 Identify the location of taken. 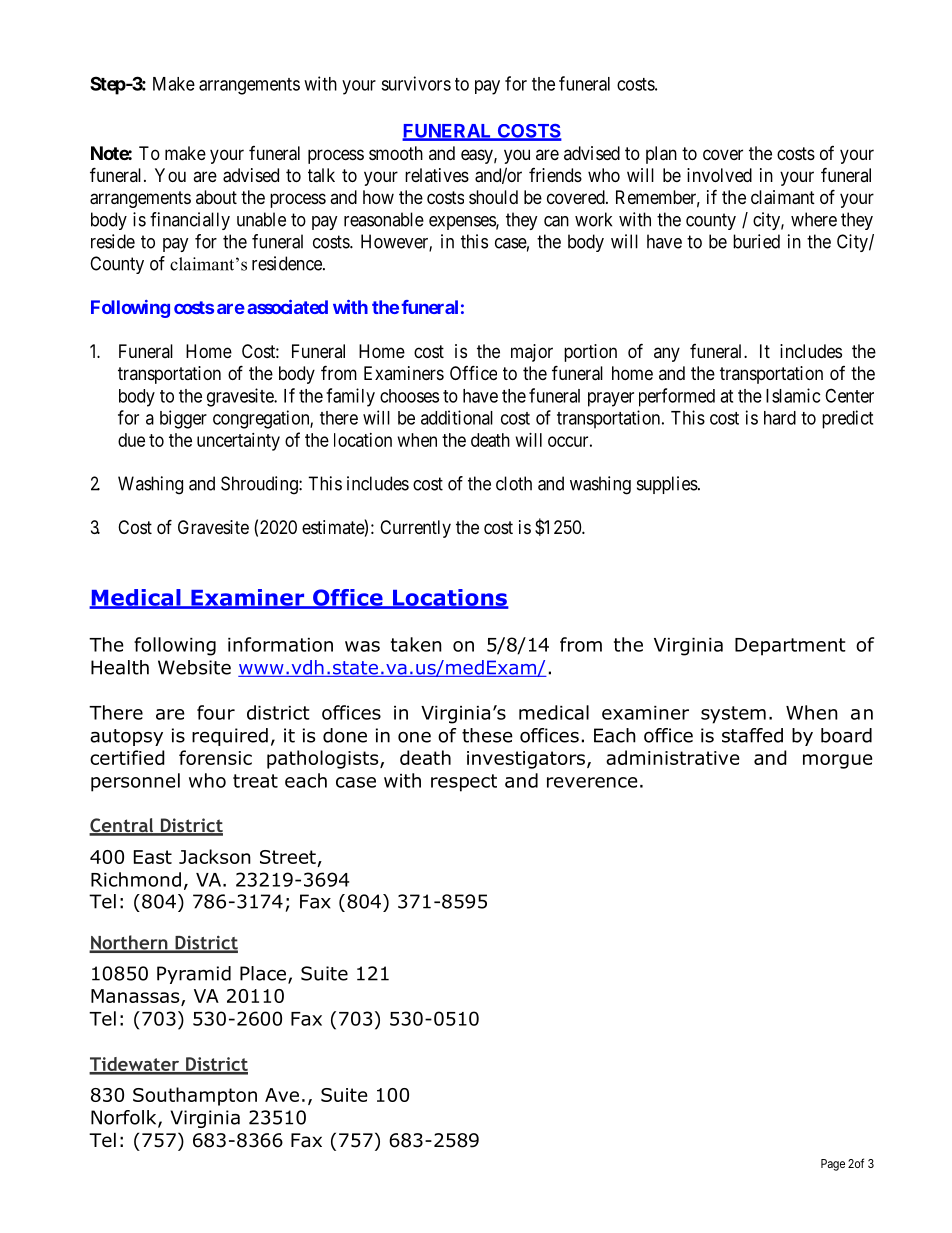
(416, 644).
